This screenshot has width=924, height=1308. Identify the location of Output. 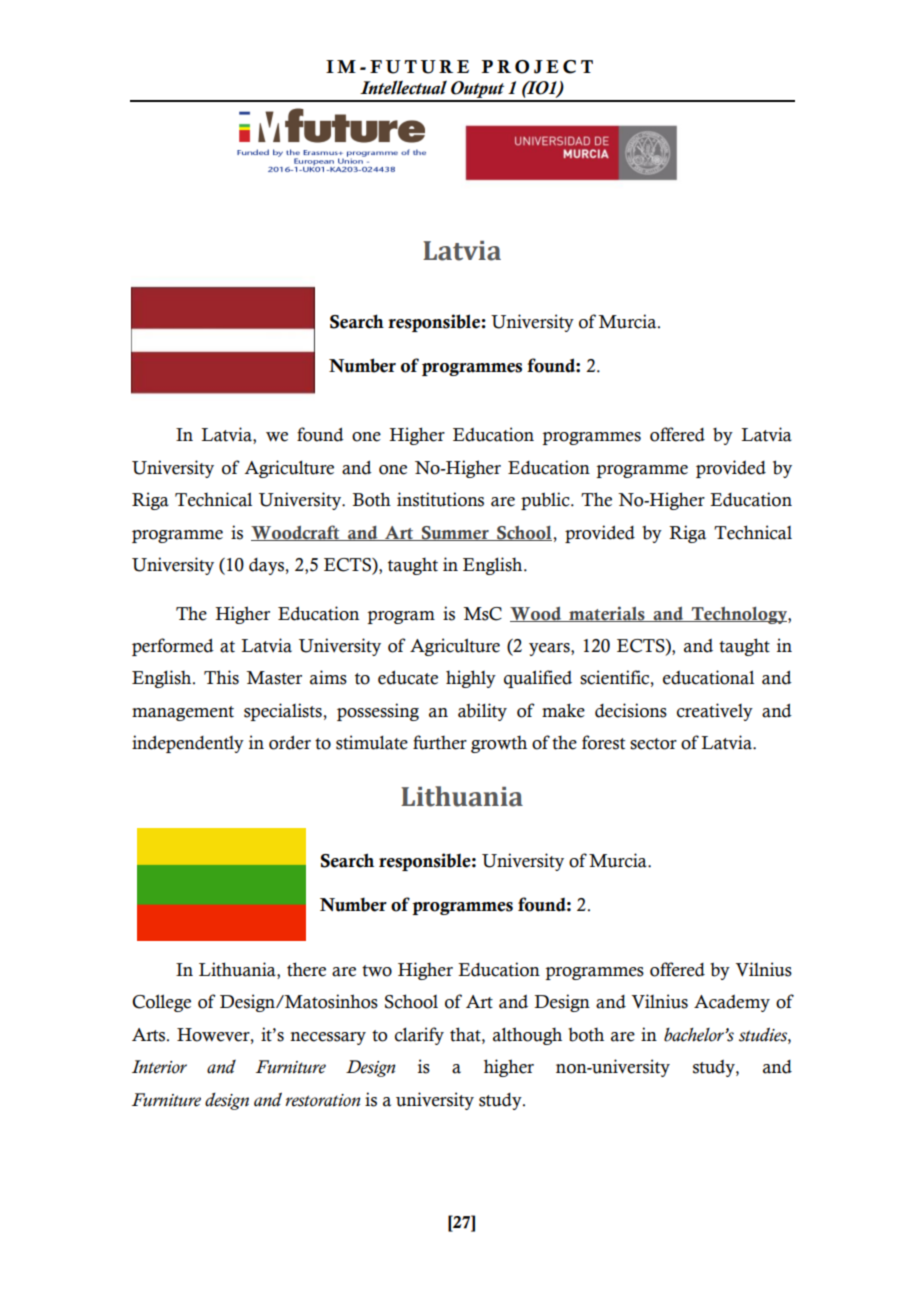
(478, 91).
